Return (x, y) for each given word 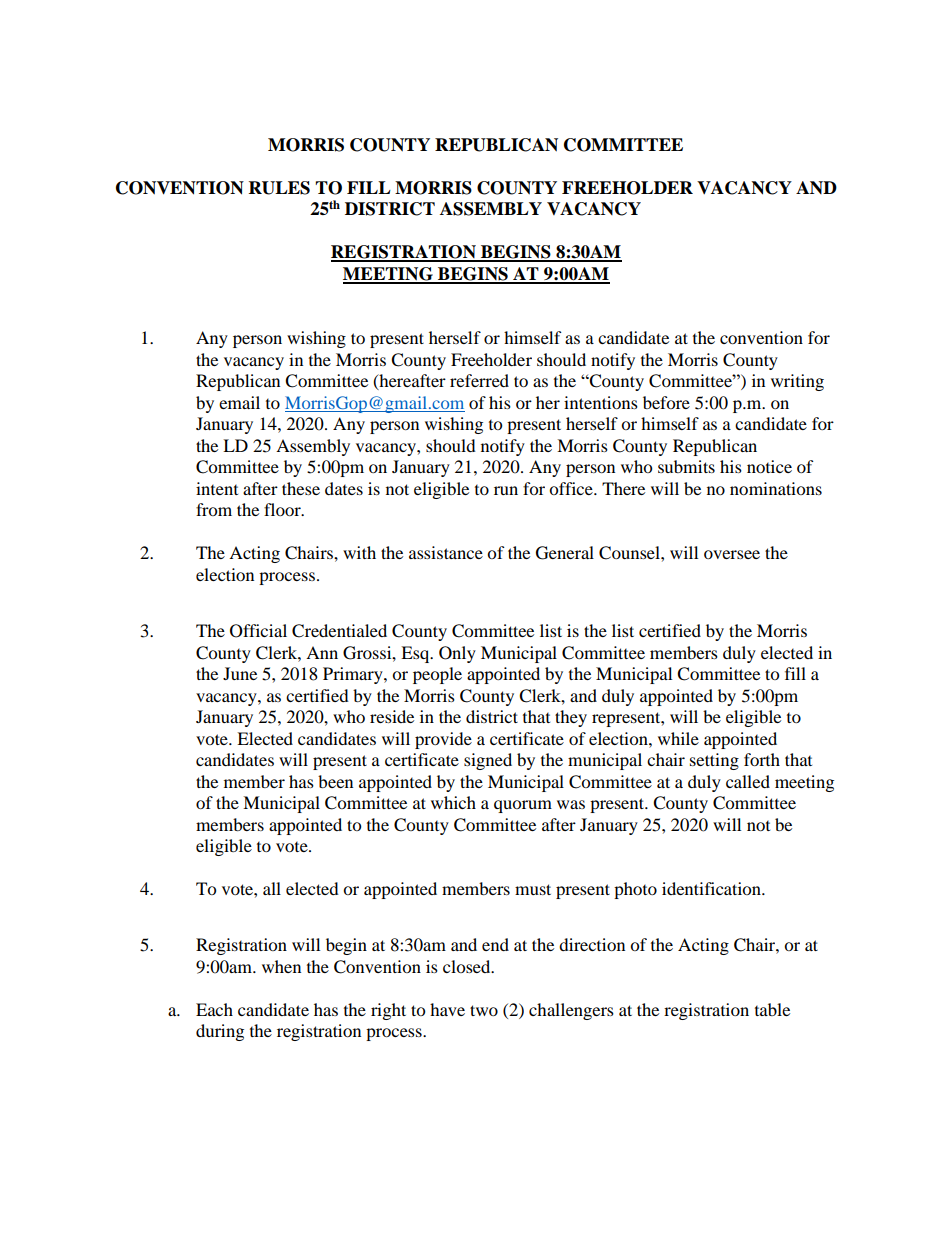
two (484, 1010)
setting (714, 761)
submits (686, 466)
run (506, 490)
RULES (279, 188)
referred (479, 380)
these (301, 488)
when (281, 966)
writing (797, 382)
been (335, 781)
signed (488, 761)
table (772, 1009)
